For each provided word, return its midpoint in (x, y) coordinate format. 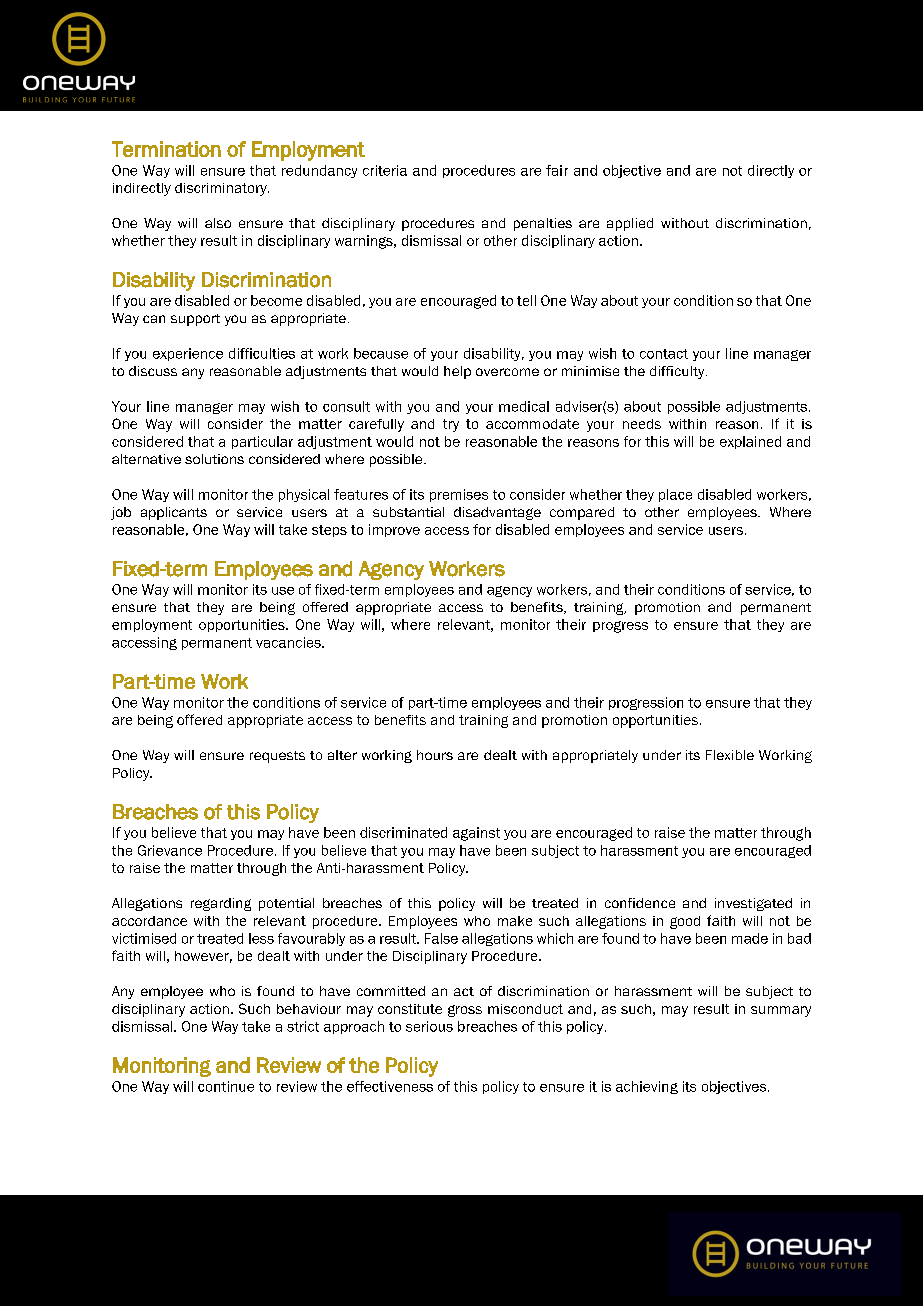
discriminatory (222, 189)
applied (630, 224)
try (451, 425)
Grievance (170, 850)
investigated (753, 904)
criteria (385, 170)
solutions (214, 459)
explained (750, 442)
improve (394, 530)
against (476, 834)
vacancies (289, 642)
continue (226, 1086)
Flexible (730, 755)
